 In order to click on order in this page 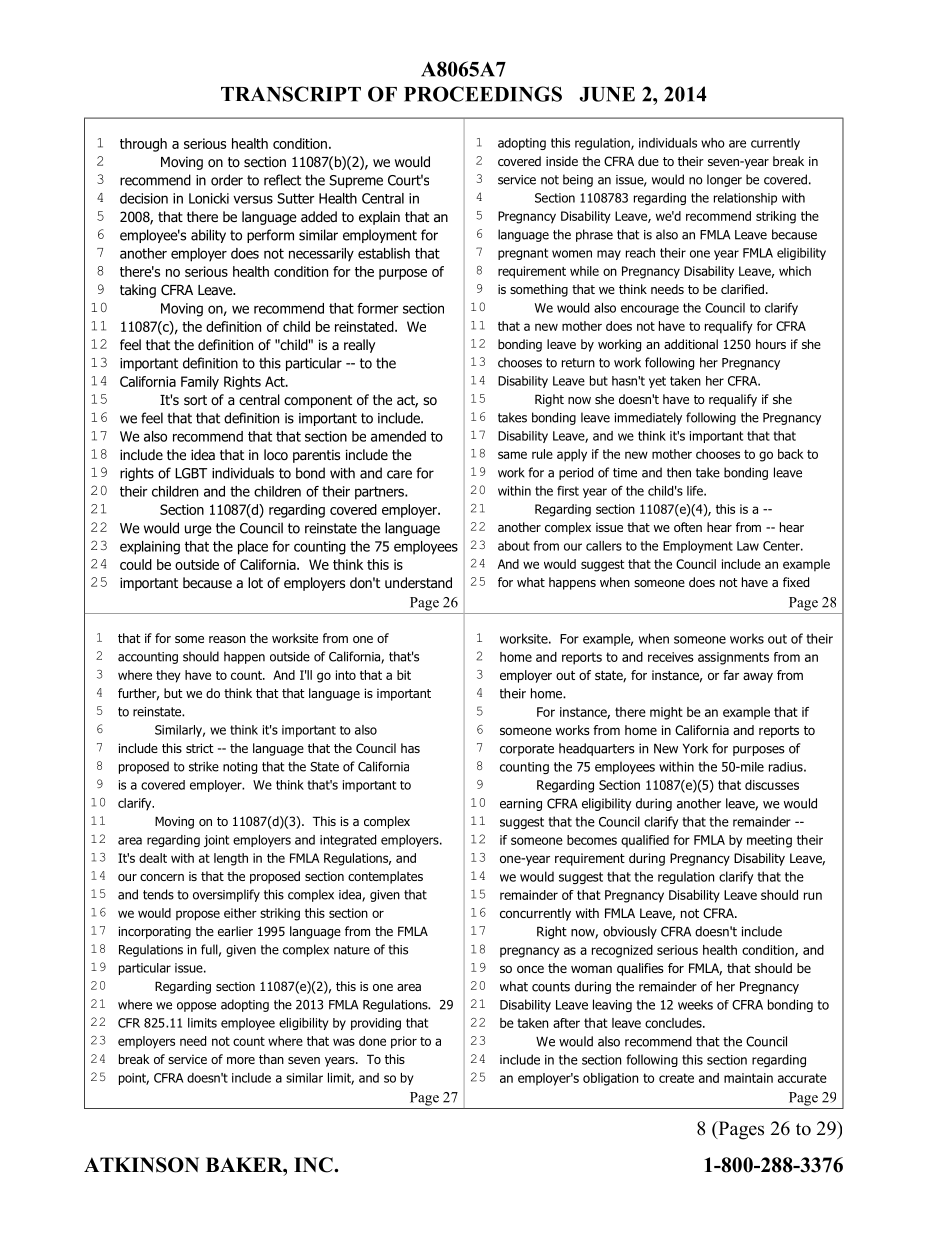, I will do `click(227, 180)`.
